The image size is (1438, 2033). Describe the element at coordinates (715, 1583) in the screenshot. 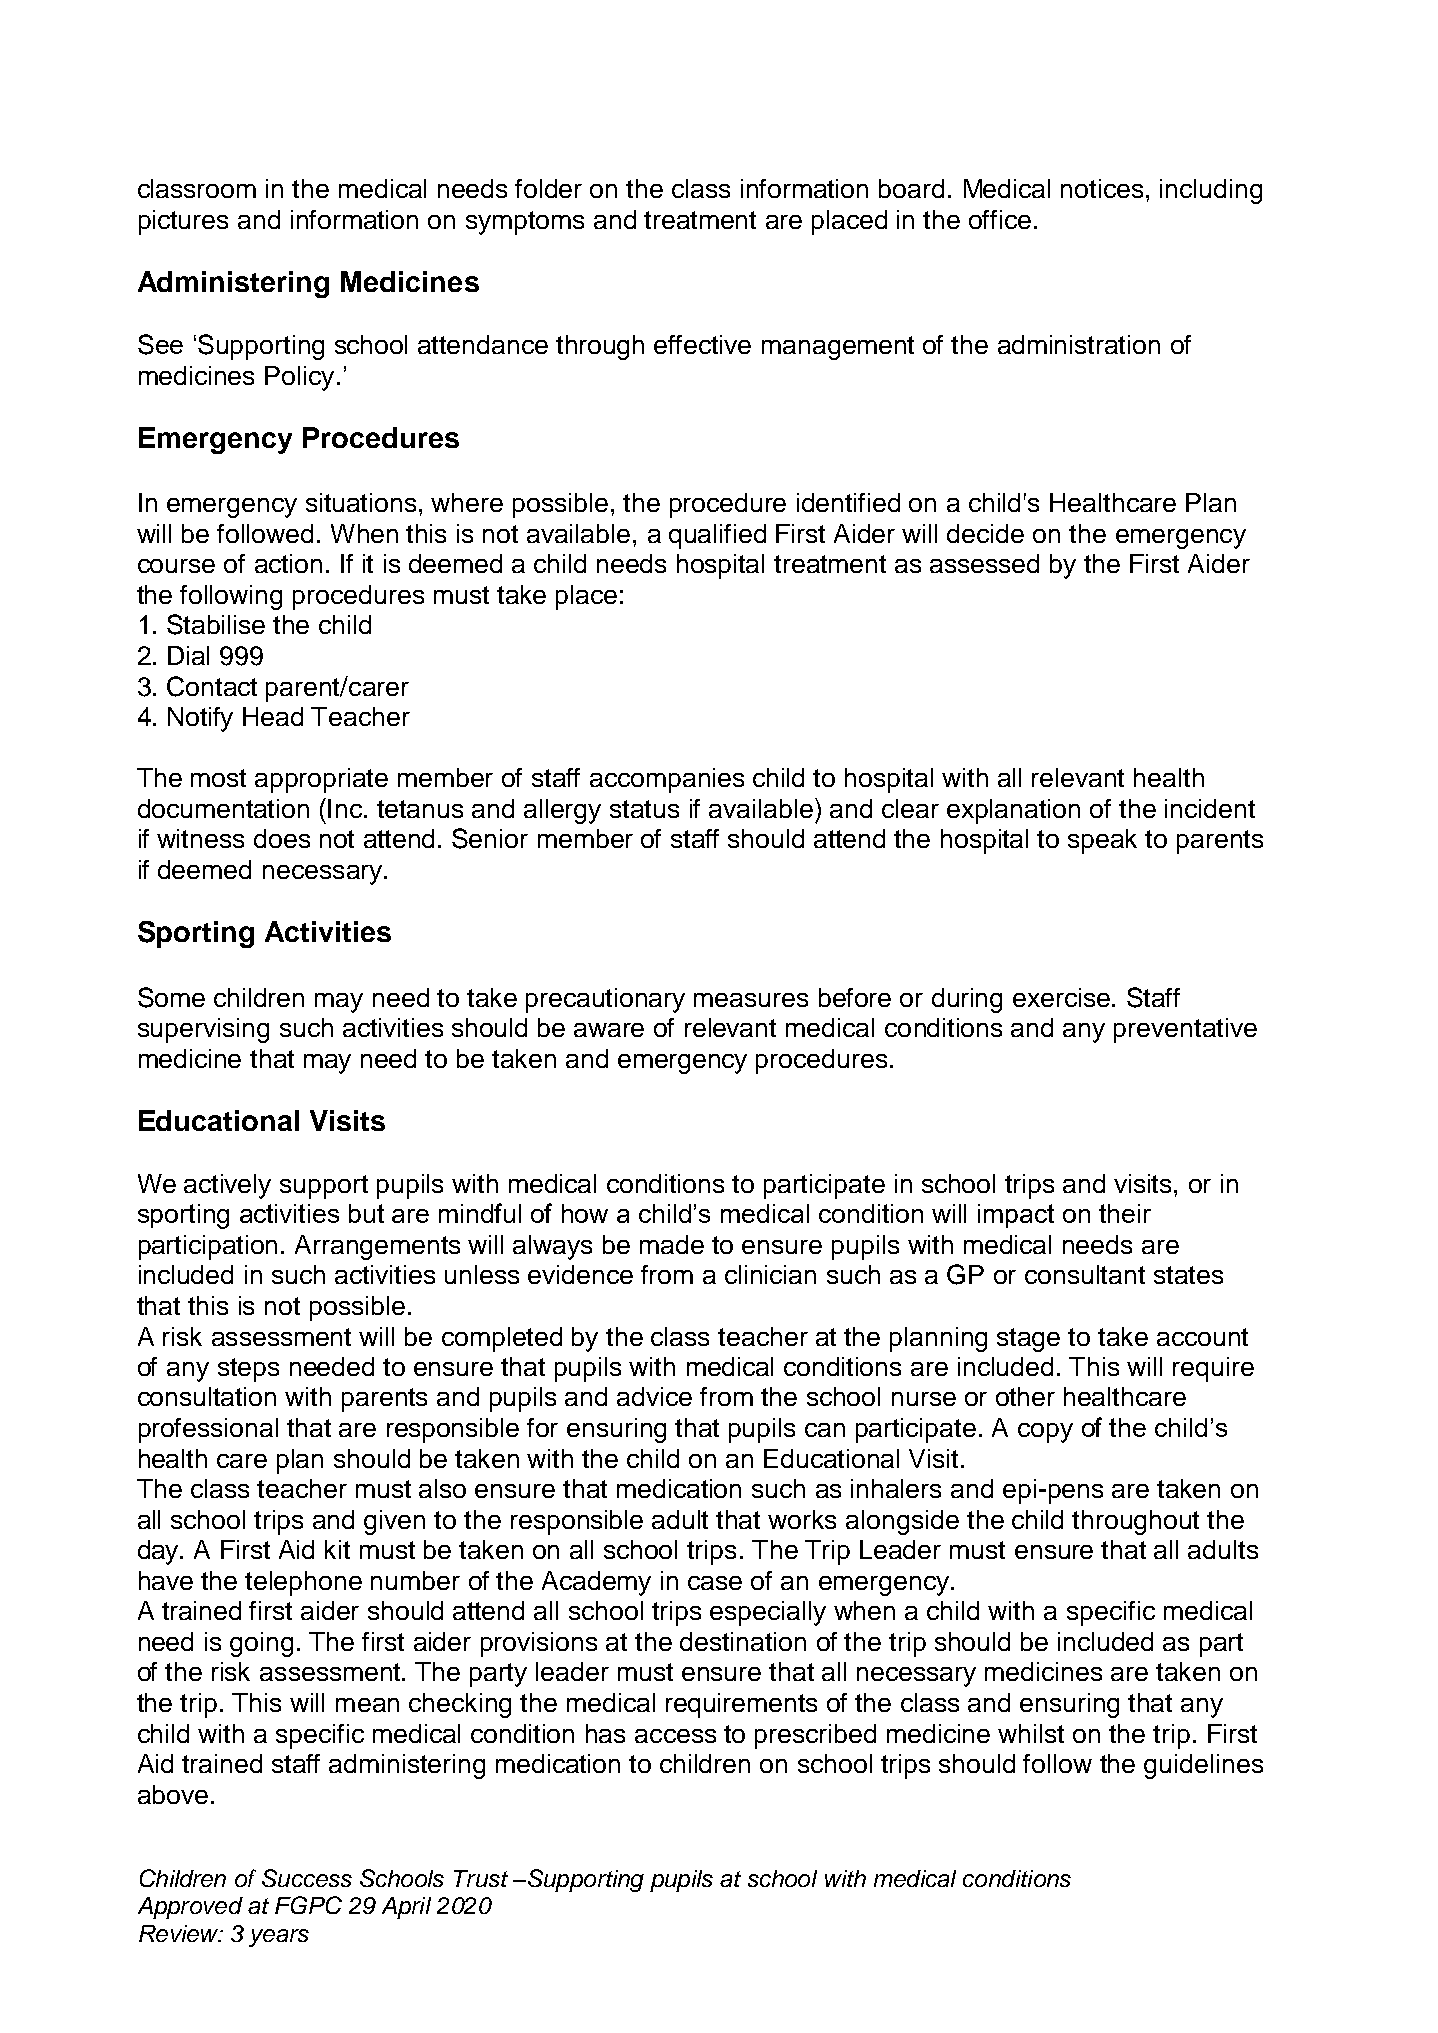

I see `case` at that location.
